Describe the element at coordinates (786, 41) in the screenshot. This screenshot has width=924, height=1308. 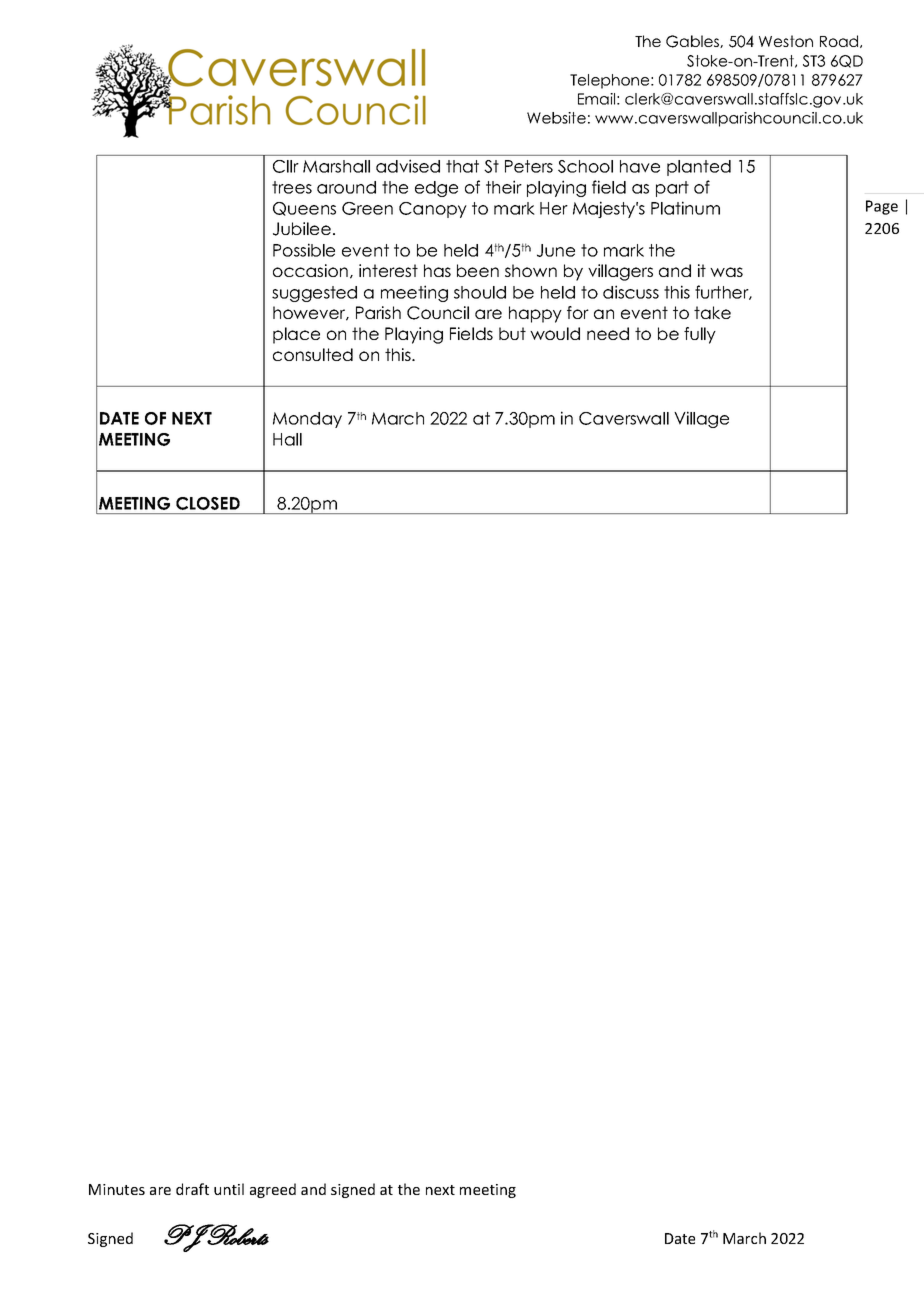
I see `Weston` at that location.
